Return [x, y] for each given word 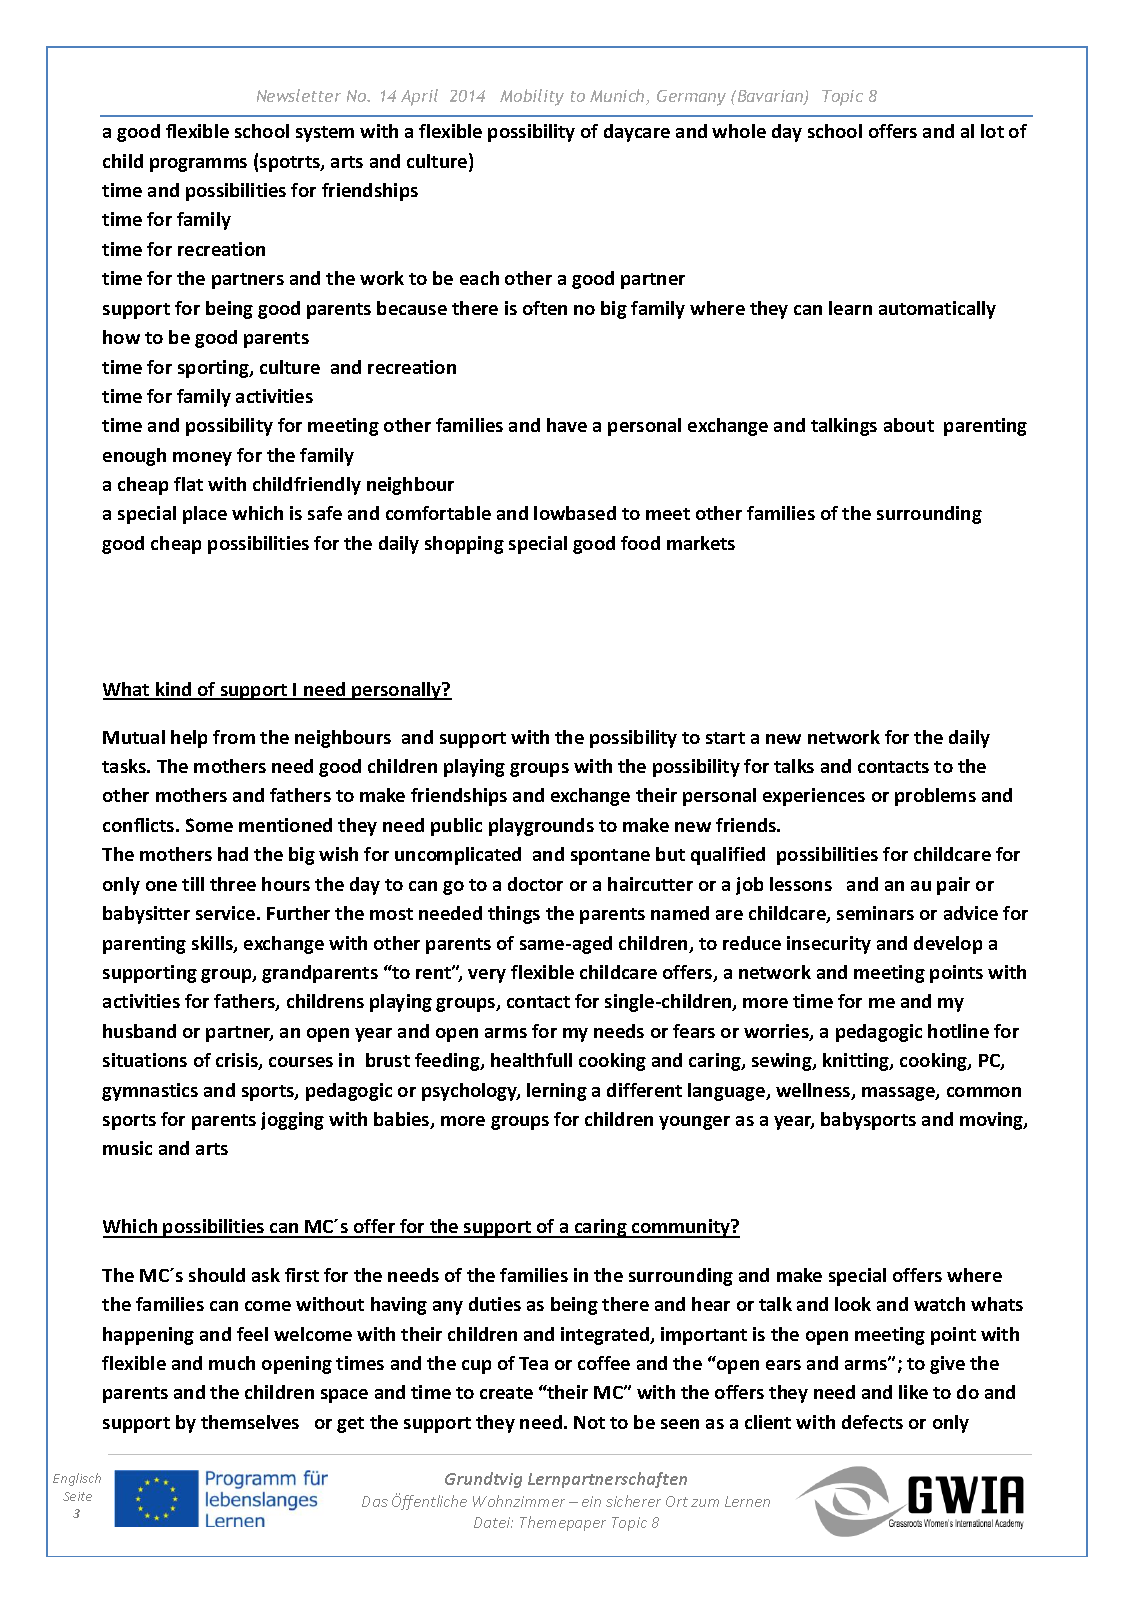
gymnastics [150, 1092]
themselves [250, 1422]
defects [872, 1422]
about [909, 425]
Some [209, 825]
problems [935, 797]
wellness [814, 1091]
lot [992, 131]
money [202, 459]
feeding [448, 1062]
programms [198, 165]
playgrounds [541, 827]
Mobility [532, 97]
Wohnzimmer [519, 1501]
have [567, 425]
